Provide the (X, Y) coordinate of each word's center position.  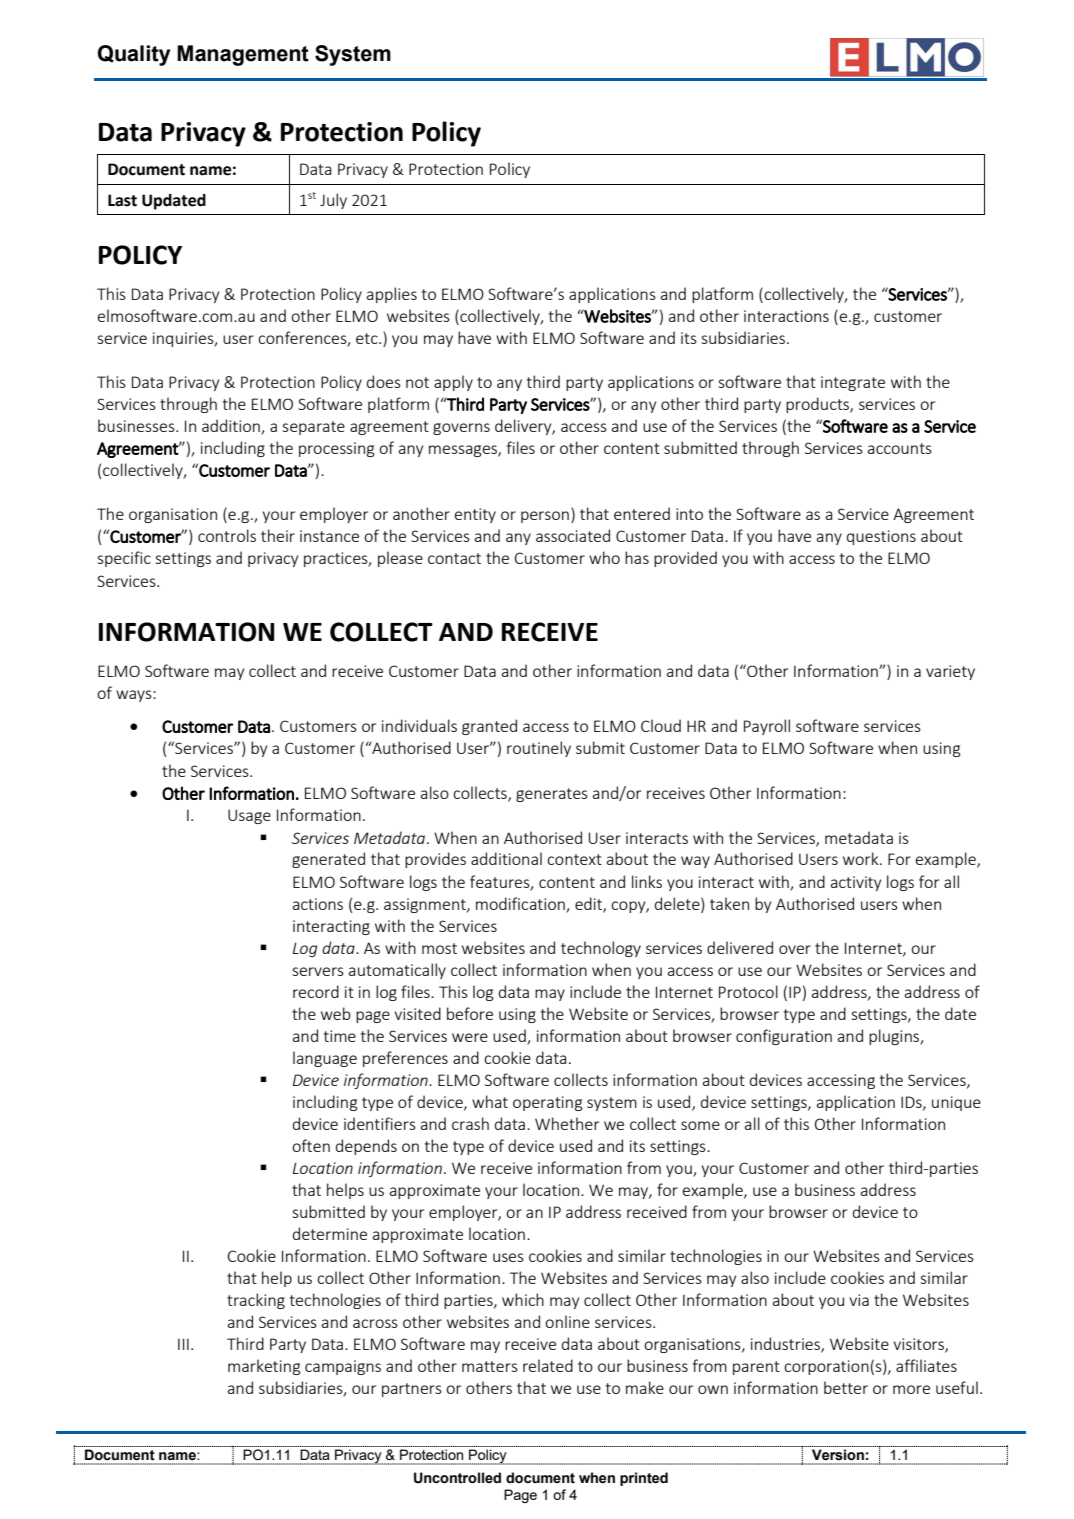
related (548, 1365)
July (333, 201)
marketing (264, 1367)
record (316, 991)
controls (227, 535)
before (470, 1013)
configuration (784, 1037)
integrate (853, 383)
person (545, 517)
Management (243, 55)
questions (881, 537)
